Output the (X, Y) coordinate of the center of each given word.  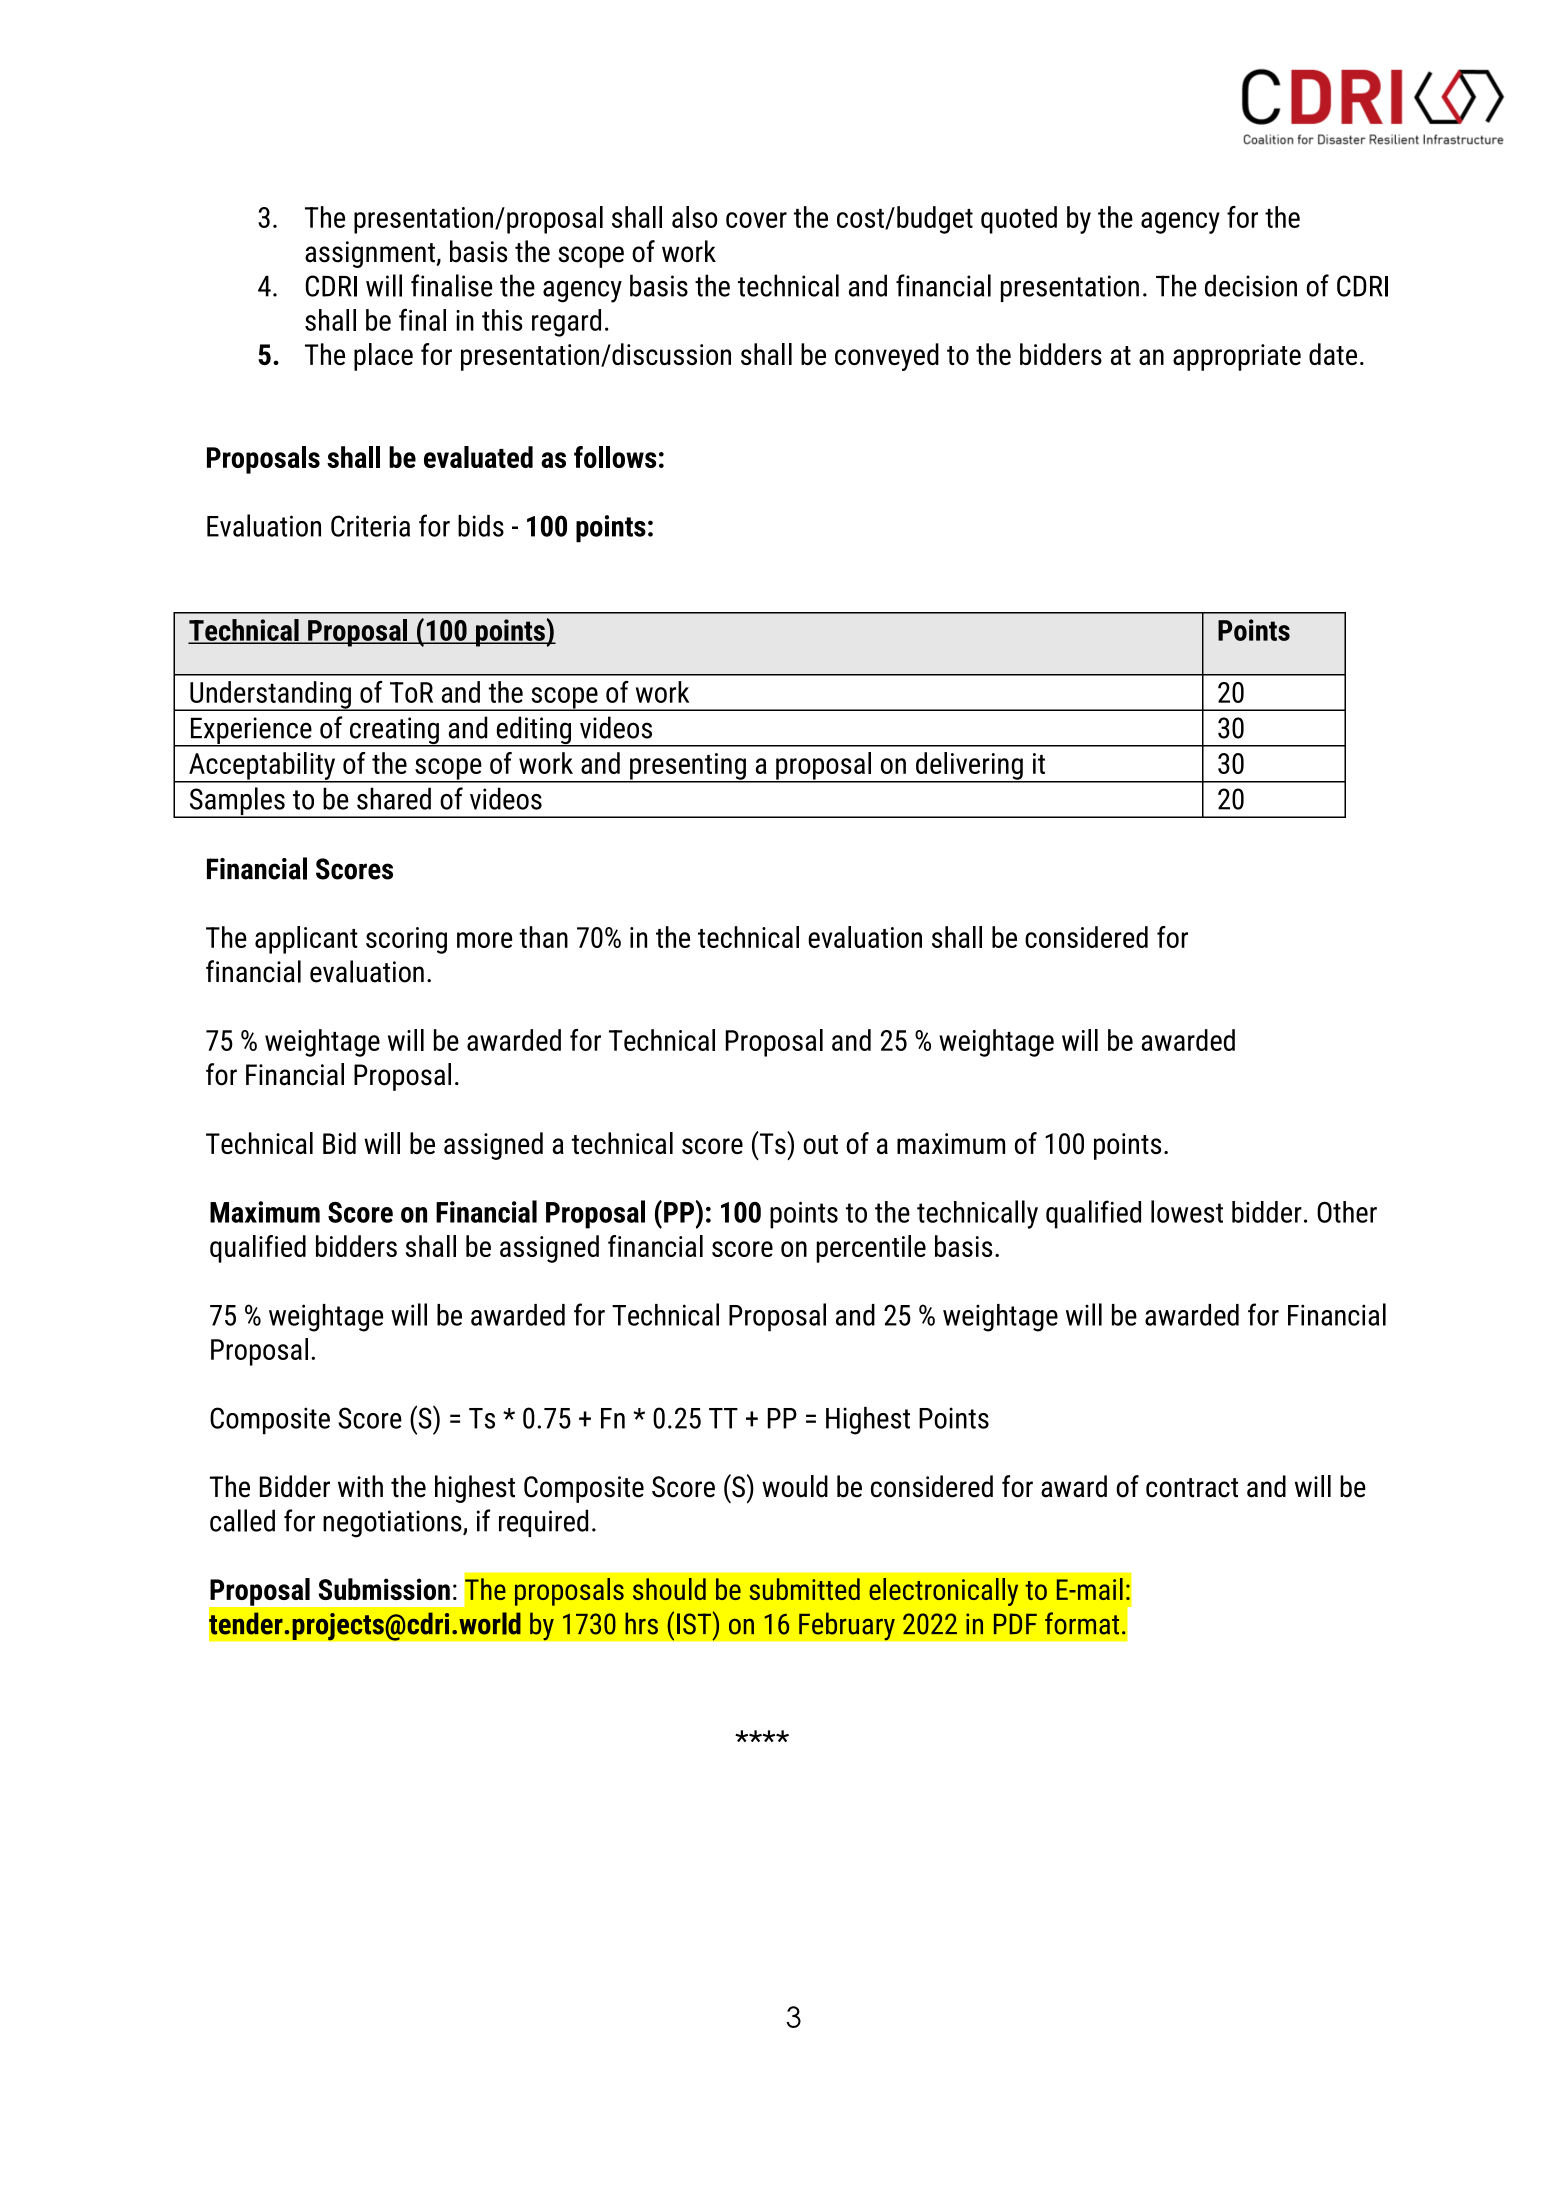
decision (1251, 285)
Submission (384, 1589)
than (543, 937)
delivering (969, 767)
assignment (371, 254)
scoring (406, 940)
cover (756, 220)
